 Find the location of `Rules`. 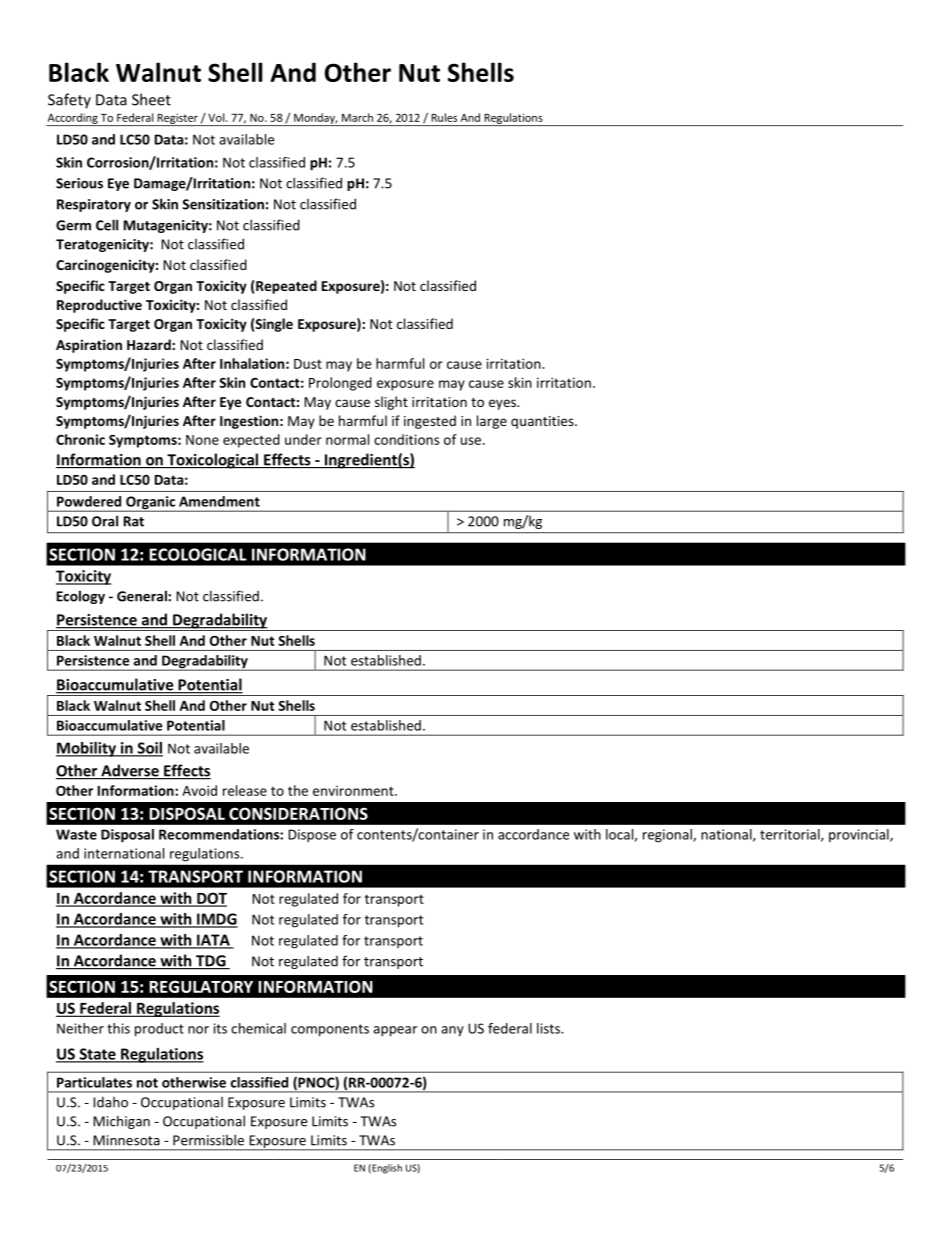

Rules is located at coordinates (444, 117).
